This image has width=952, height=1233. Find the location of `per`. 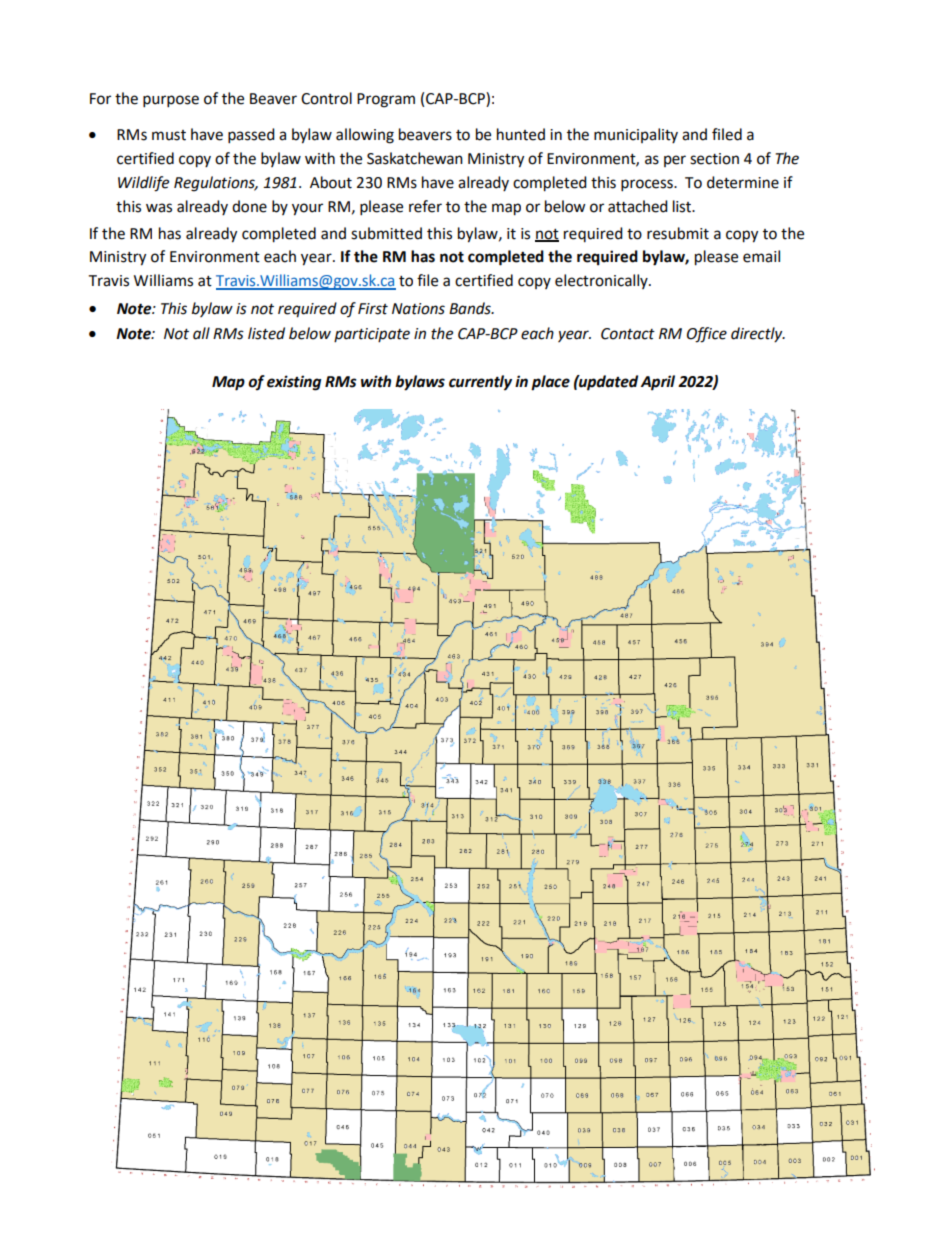

per is located at coordinates (675, 161).
